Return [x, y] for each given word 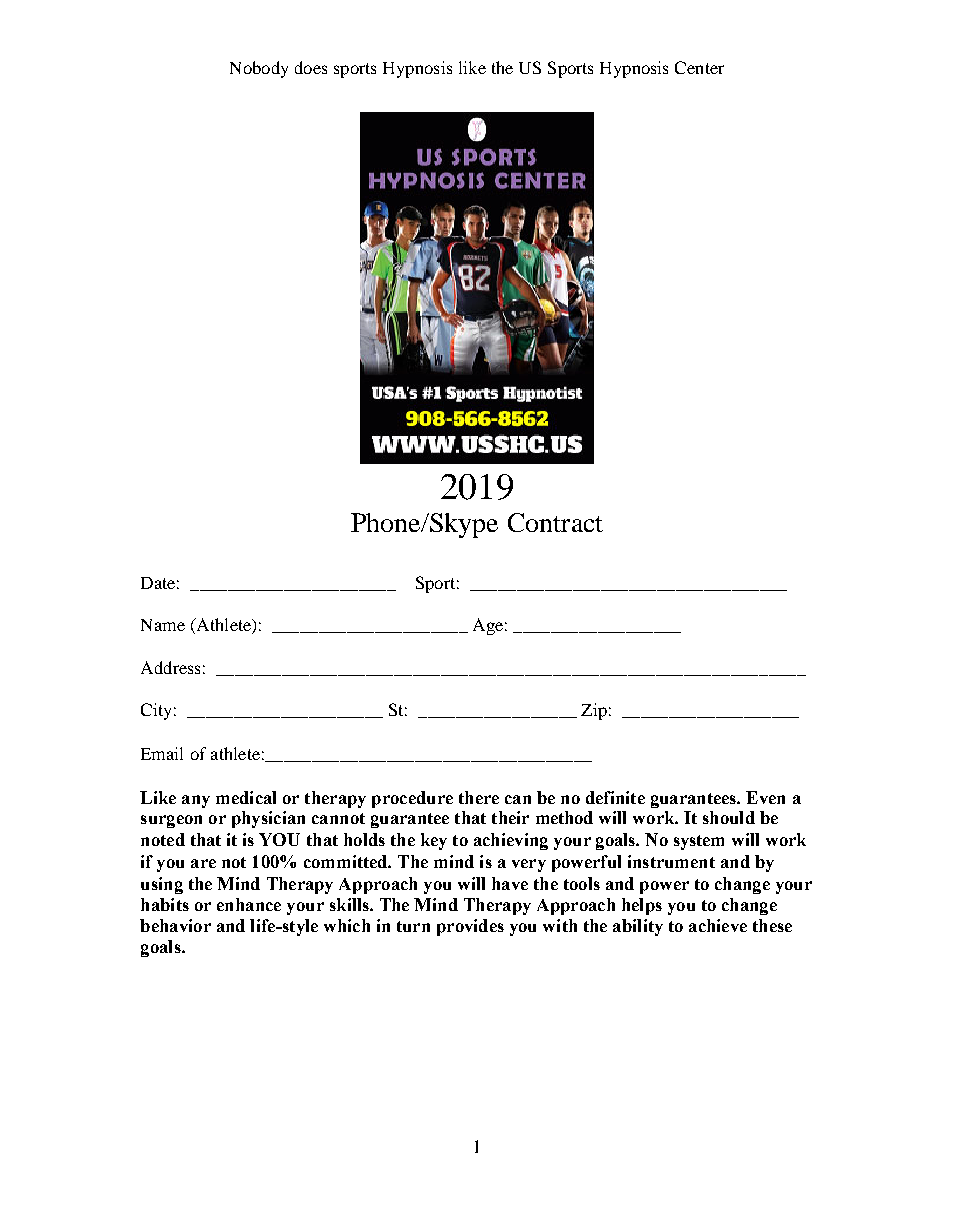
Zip [594, 711]
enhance [249, 904]
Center [699, 67]
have [510, 883]
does [311, 67]
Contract [555, 522]
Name [163, 625]
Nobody [259, 69]
